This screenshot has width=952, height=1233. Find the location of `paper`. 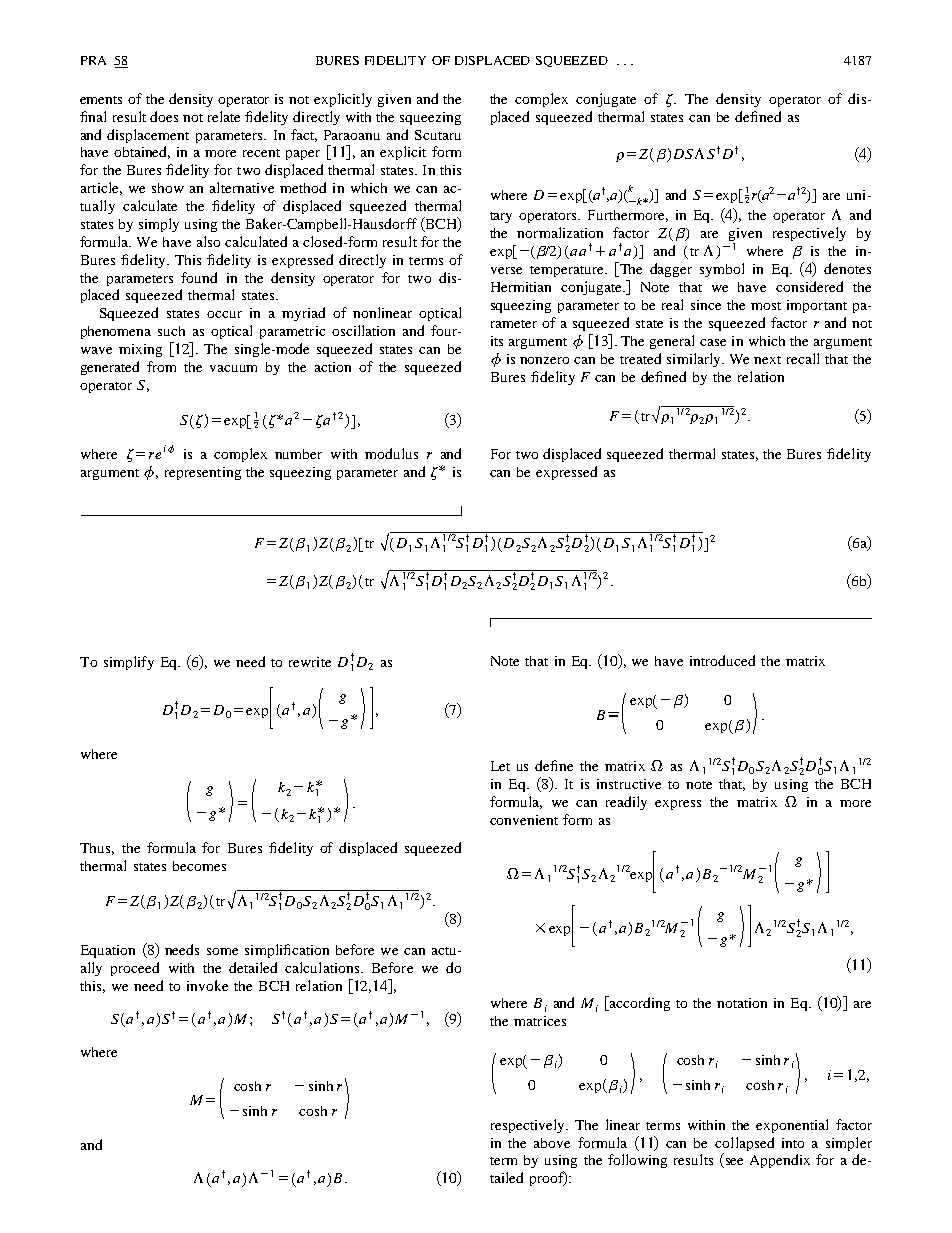

paper is located at coordinates (303, 155).
